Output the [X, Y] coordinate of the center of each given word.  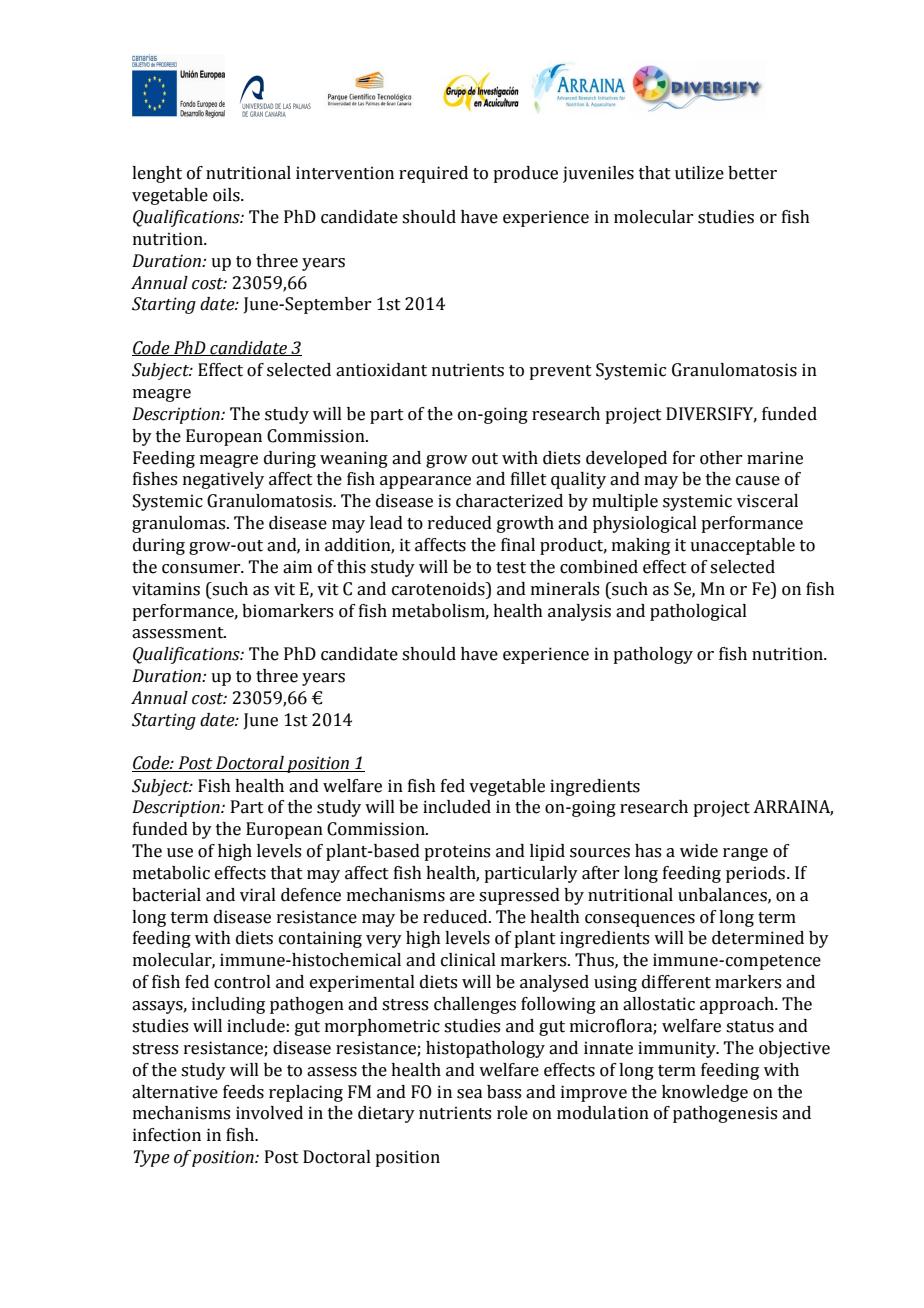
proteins [457, 852]
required [433, 174]
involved [269, 1113]
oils [227, 195]
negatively [223, 480]
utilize [699, 173]
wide [699, 851]
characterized [509, 501]
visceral [767, 501]
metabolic [171, 873]
